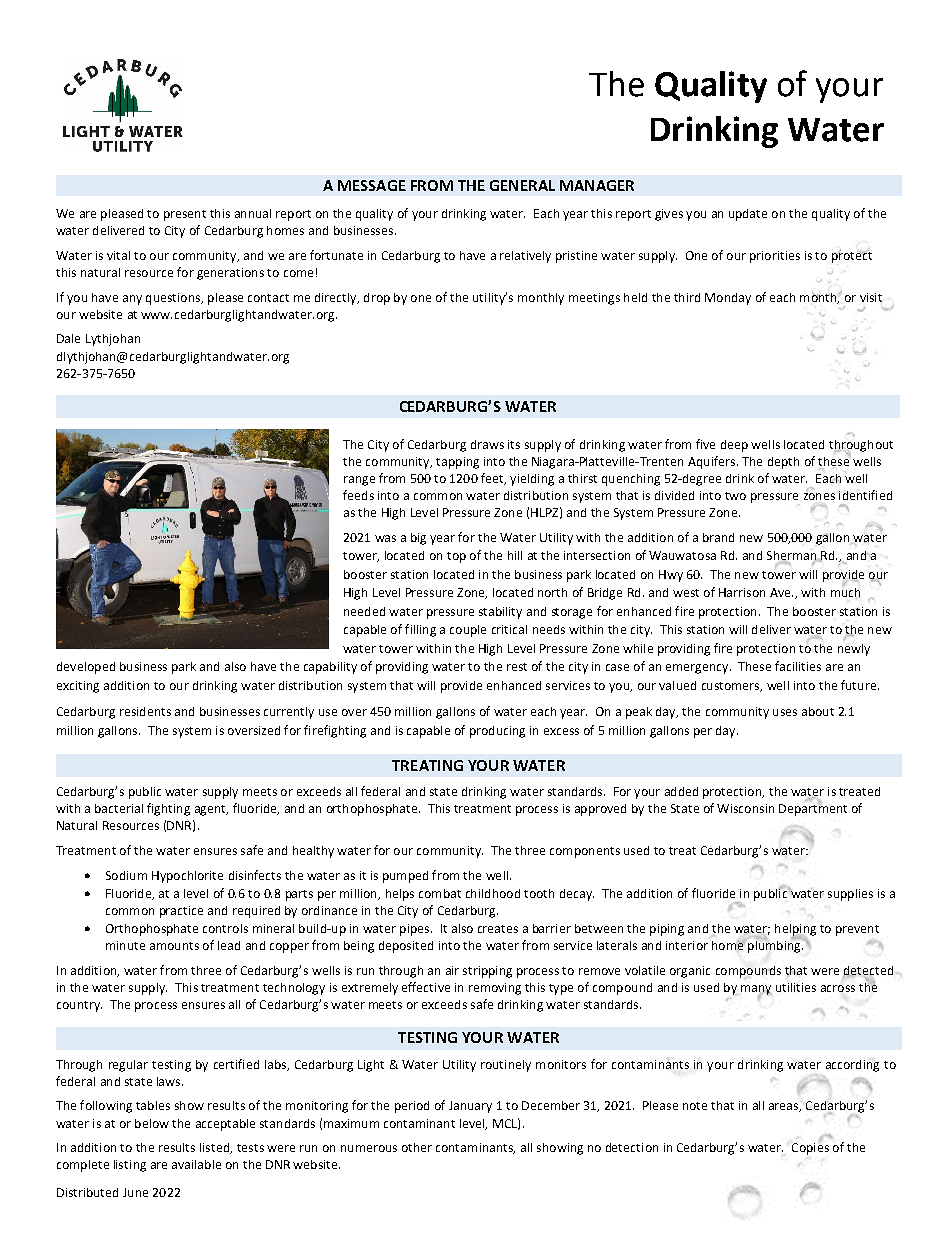  I want to click on residents, so click(145, 711).
